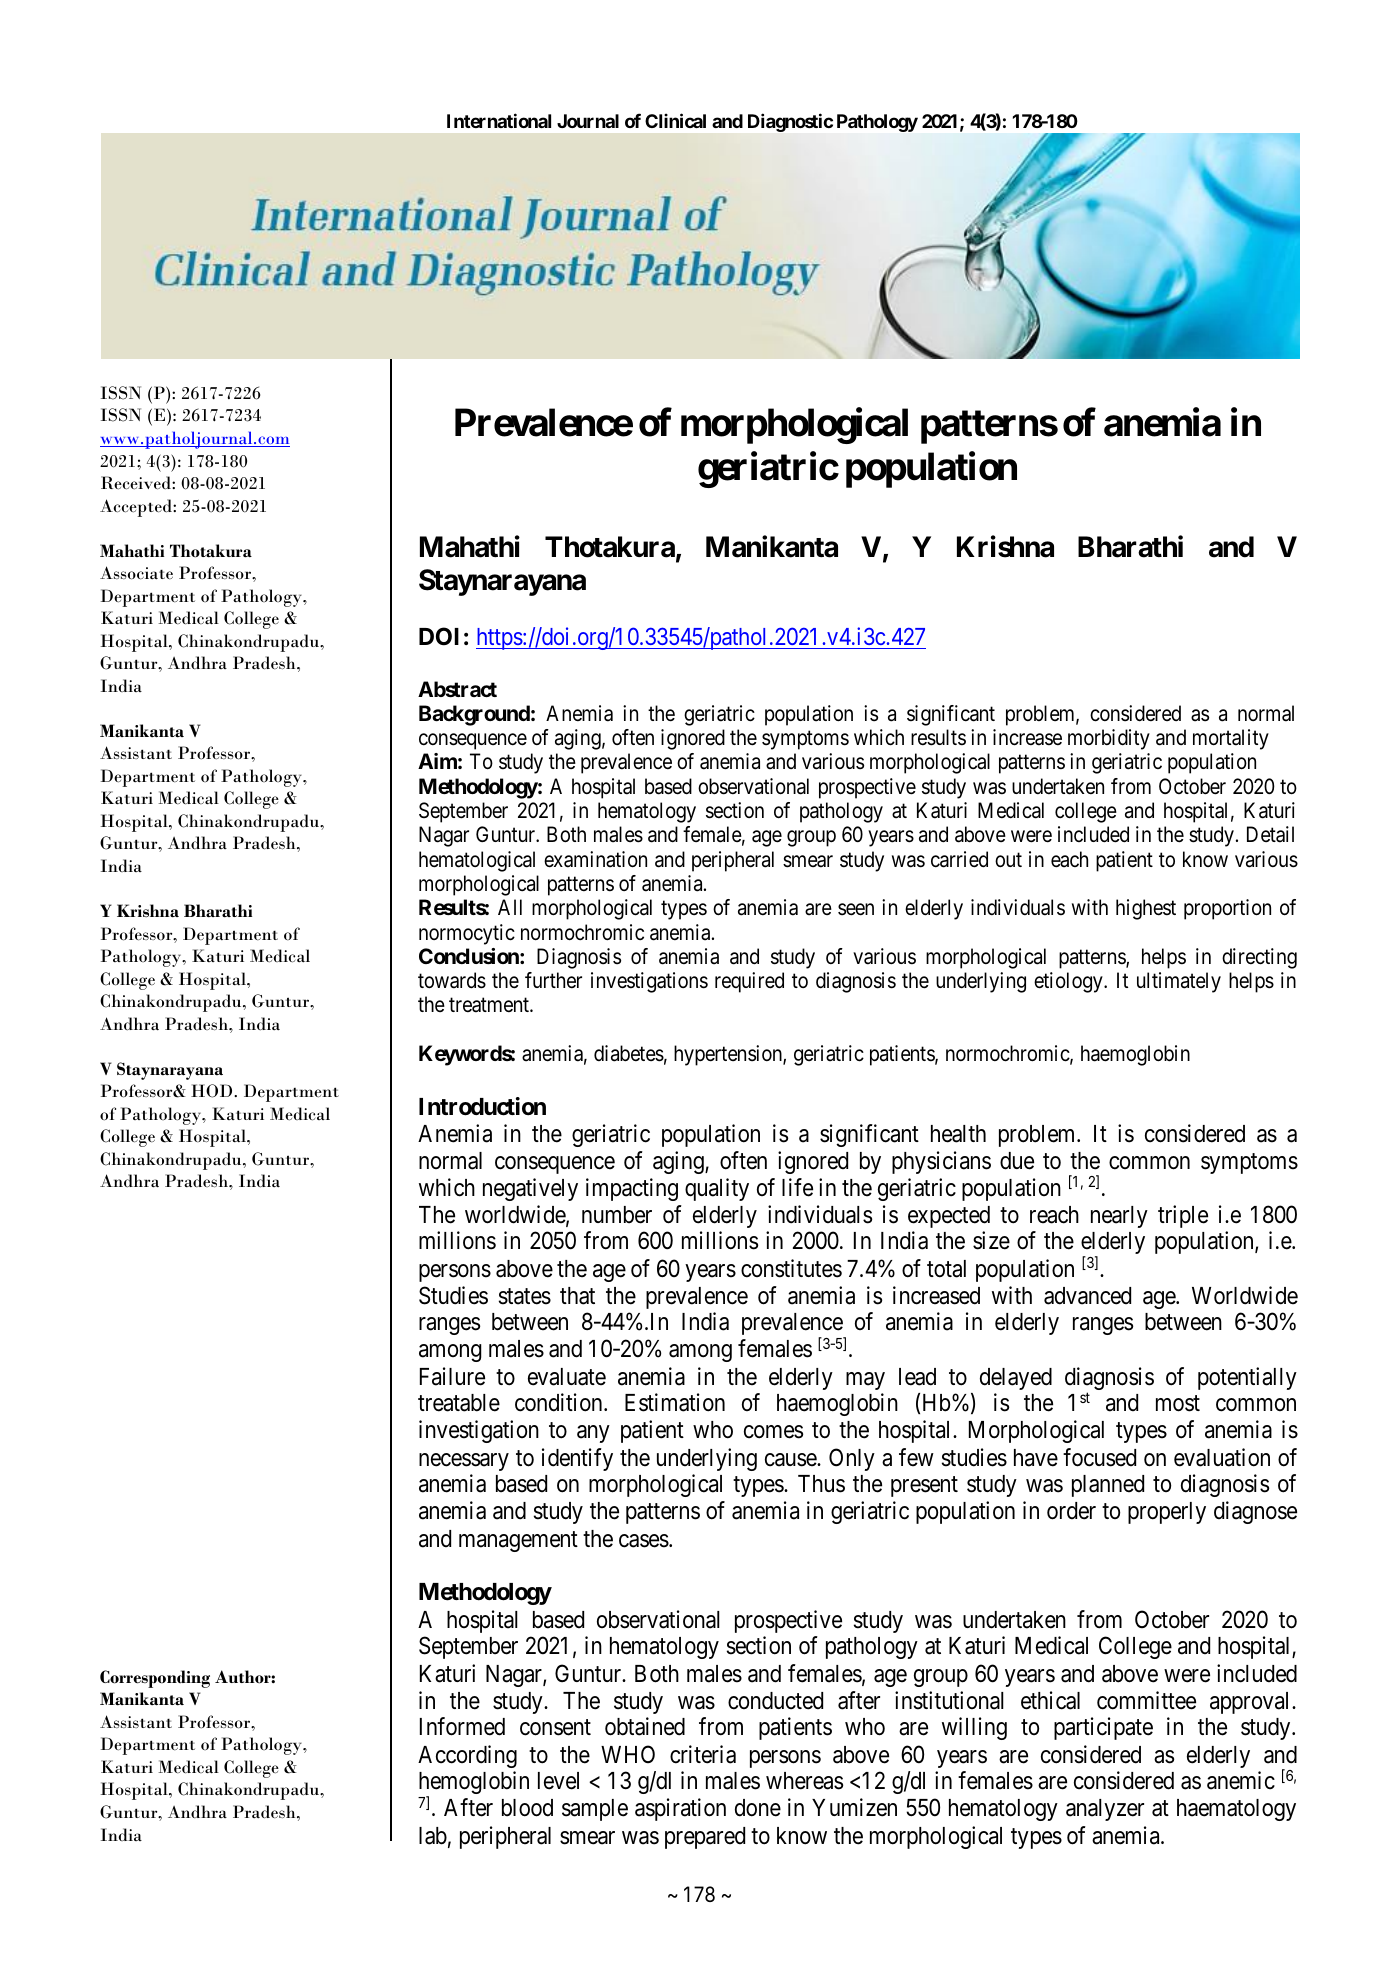 The width and height of the screenshot is (1398, 1976). Describe the element at coordinates (433, 1836) in the screenshot. I see `lab` at that location.
